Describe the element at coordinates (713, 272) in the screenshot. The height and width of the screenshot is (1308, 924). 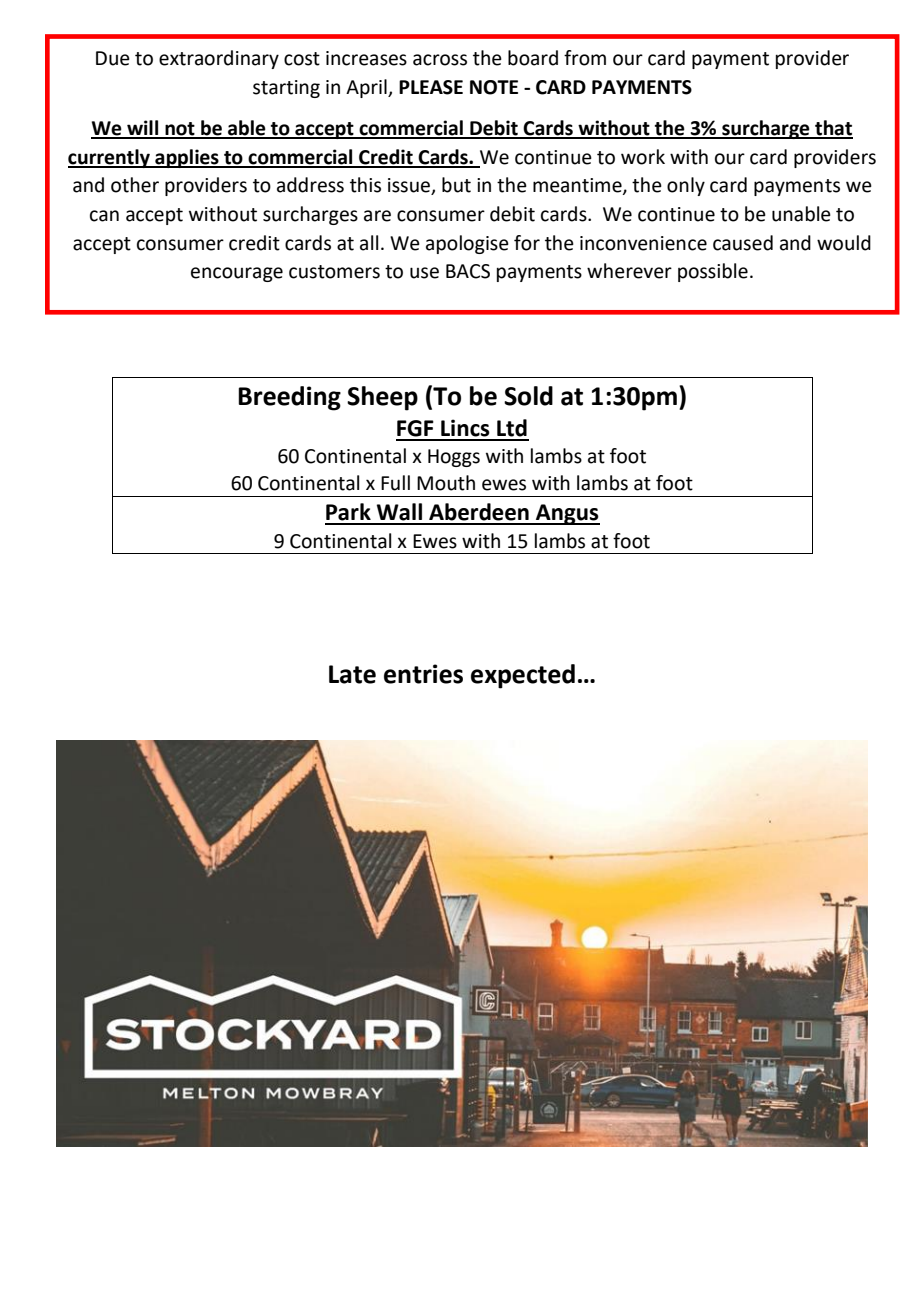
I see `possible` at that location.
